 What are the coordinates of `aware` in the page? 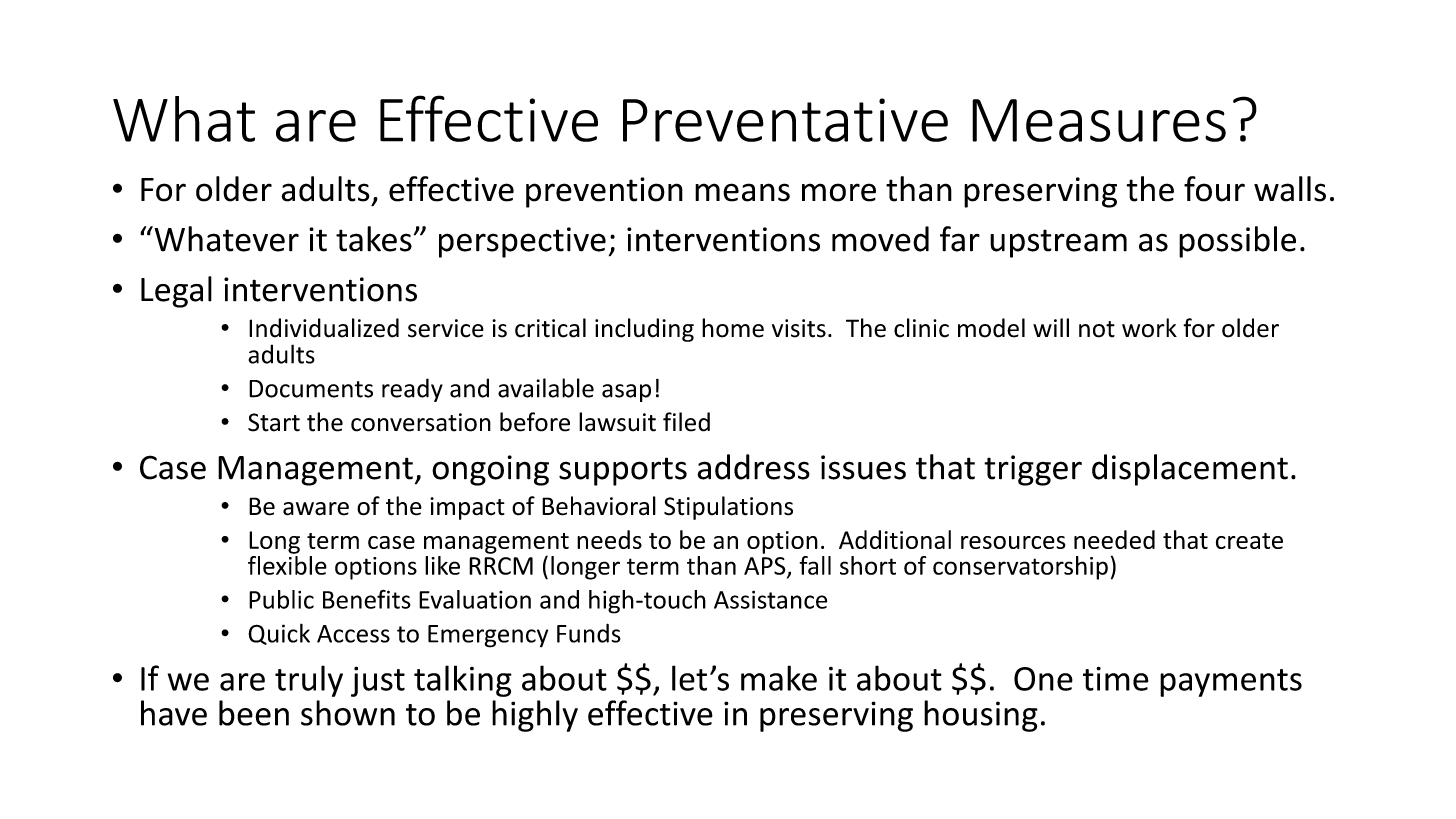 It's located at (316, 509).
